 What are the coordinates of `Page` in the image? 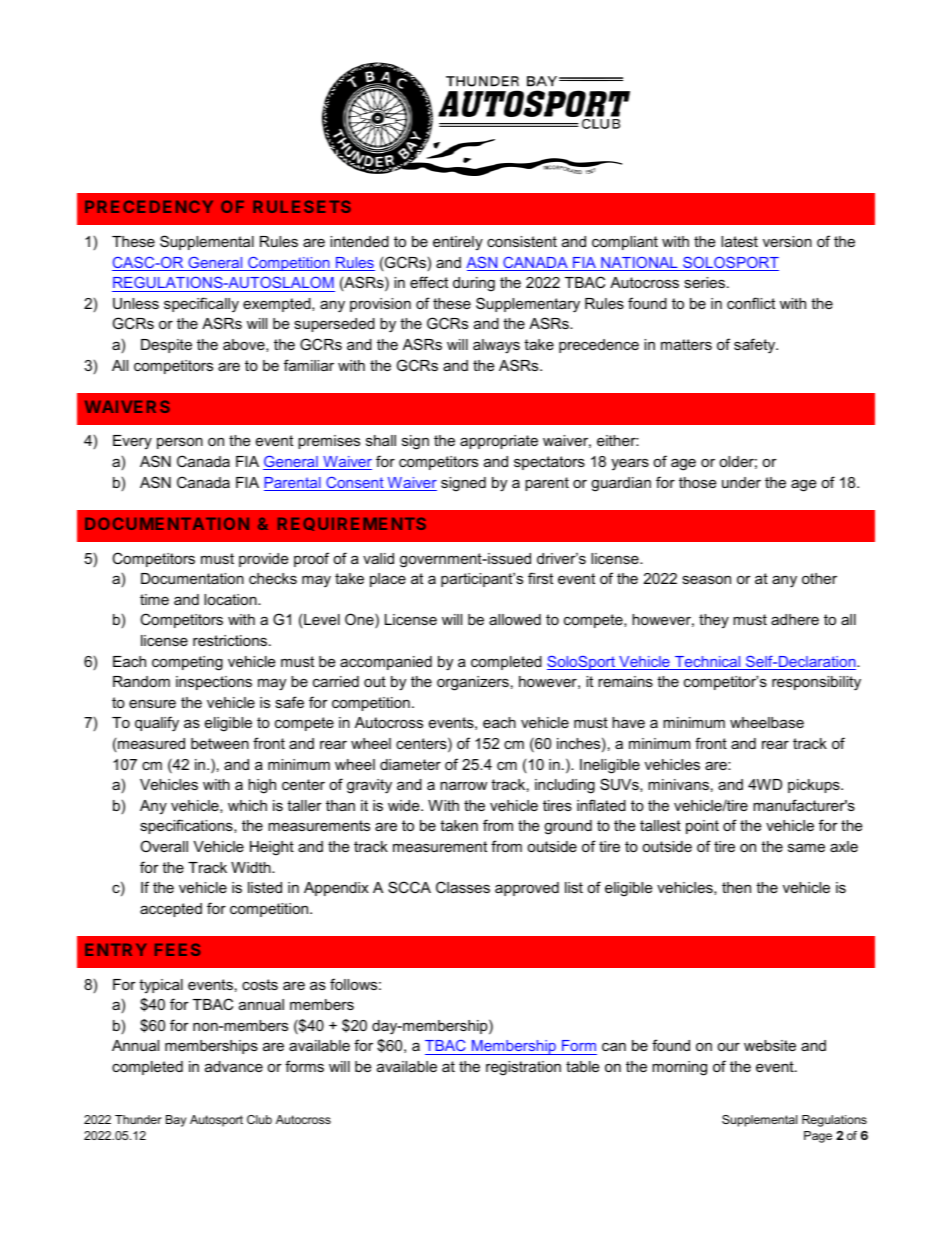 It's located at (818, 1137).
